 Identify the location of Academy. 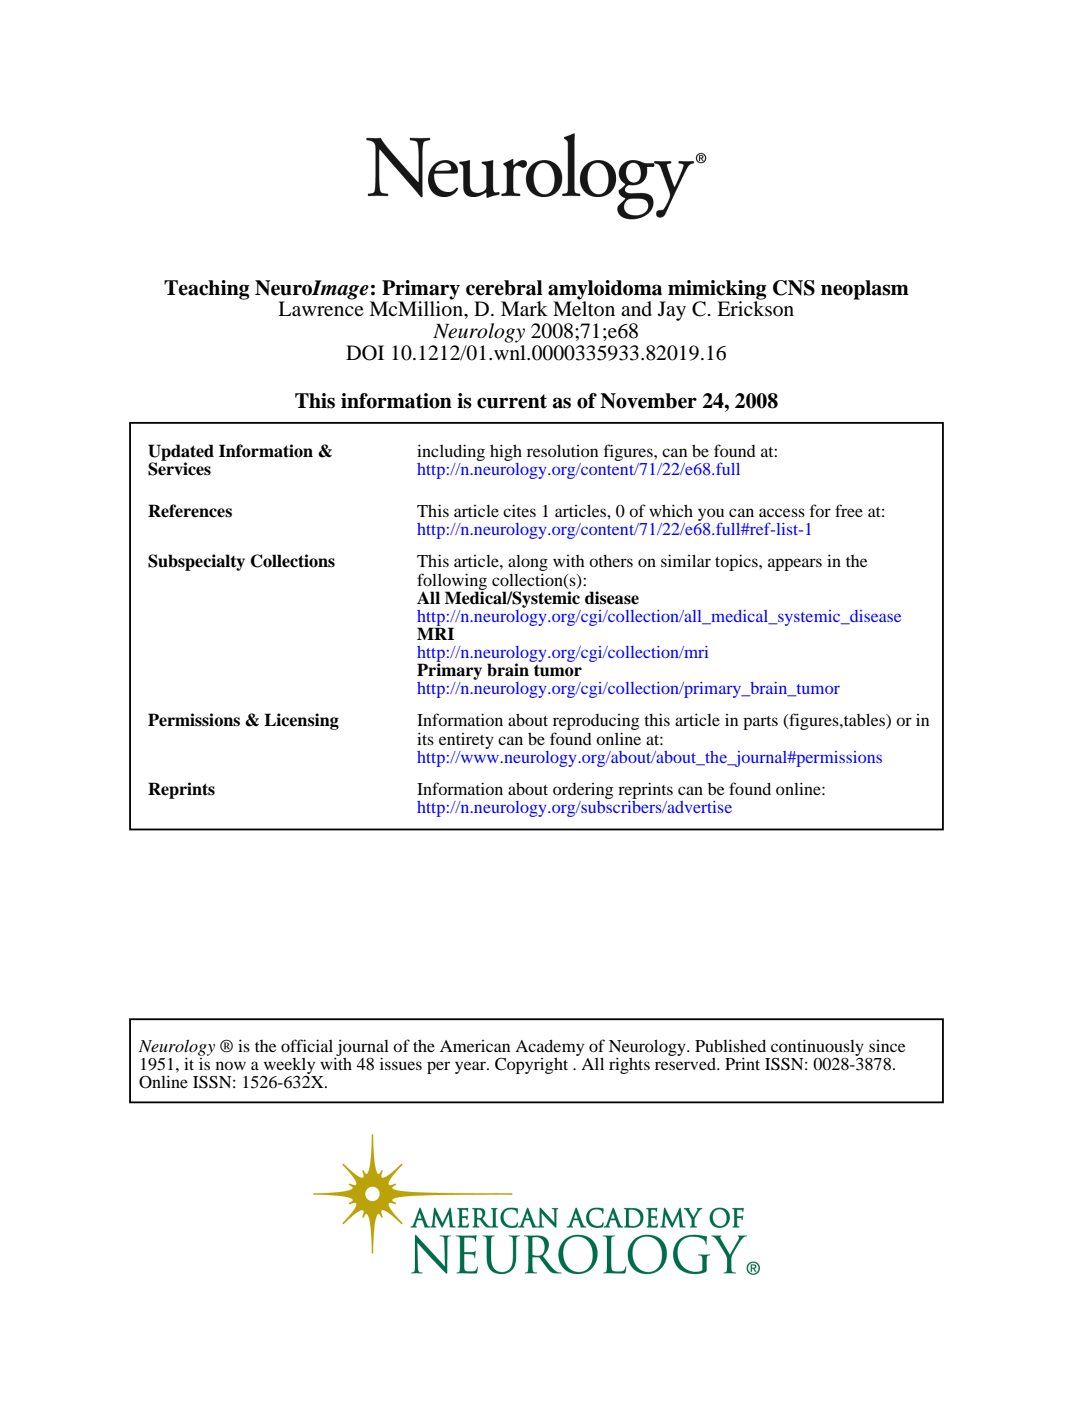
(549, 1048).
